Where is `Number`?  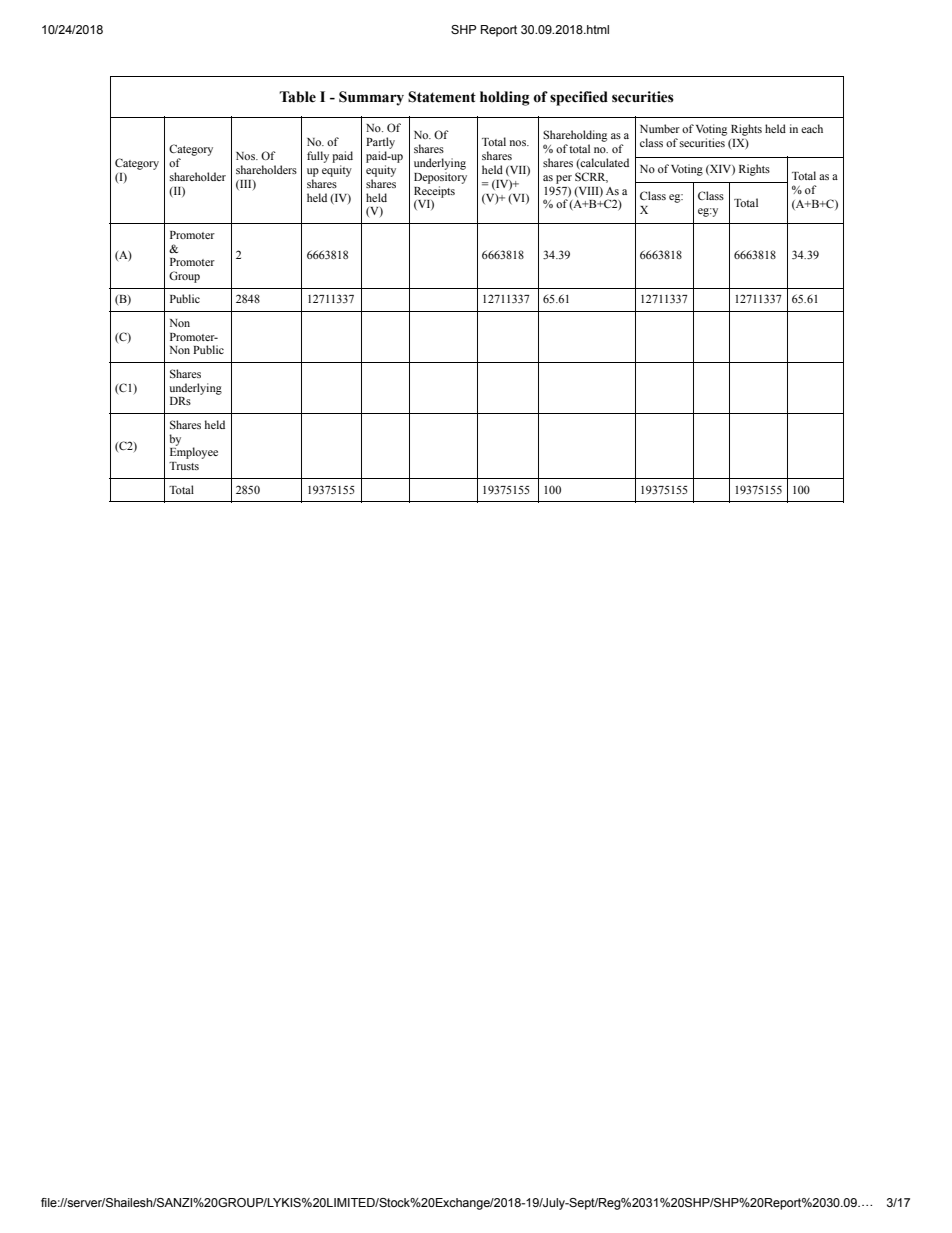 Number is located at coordinates (660, 128).
